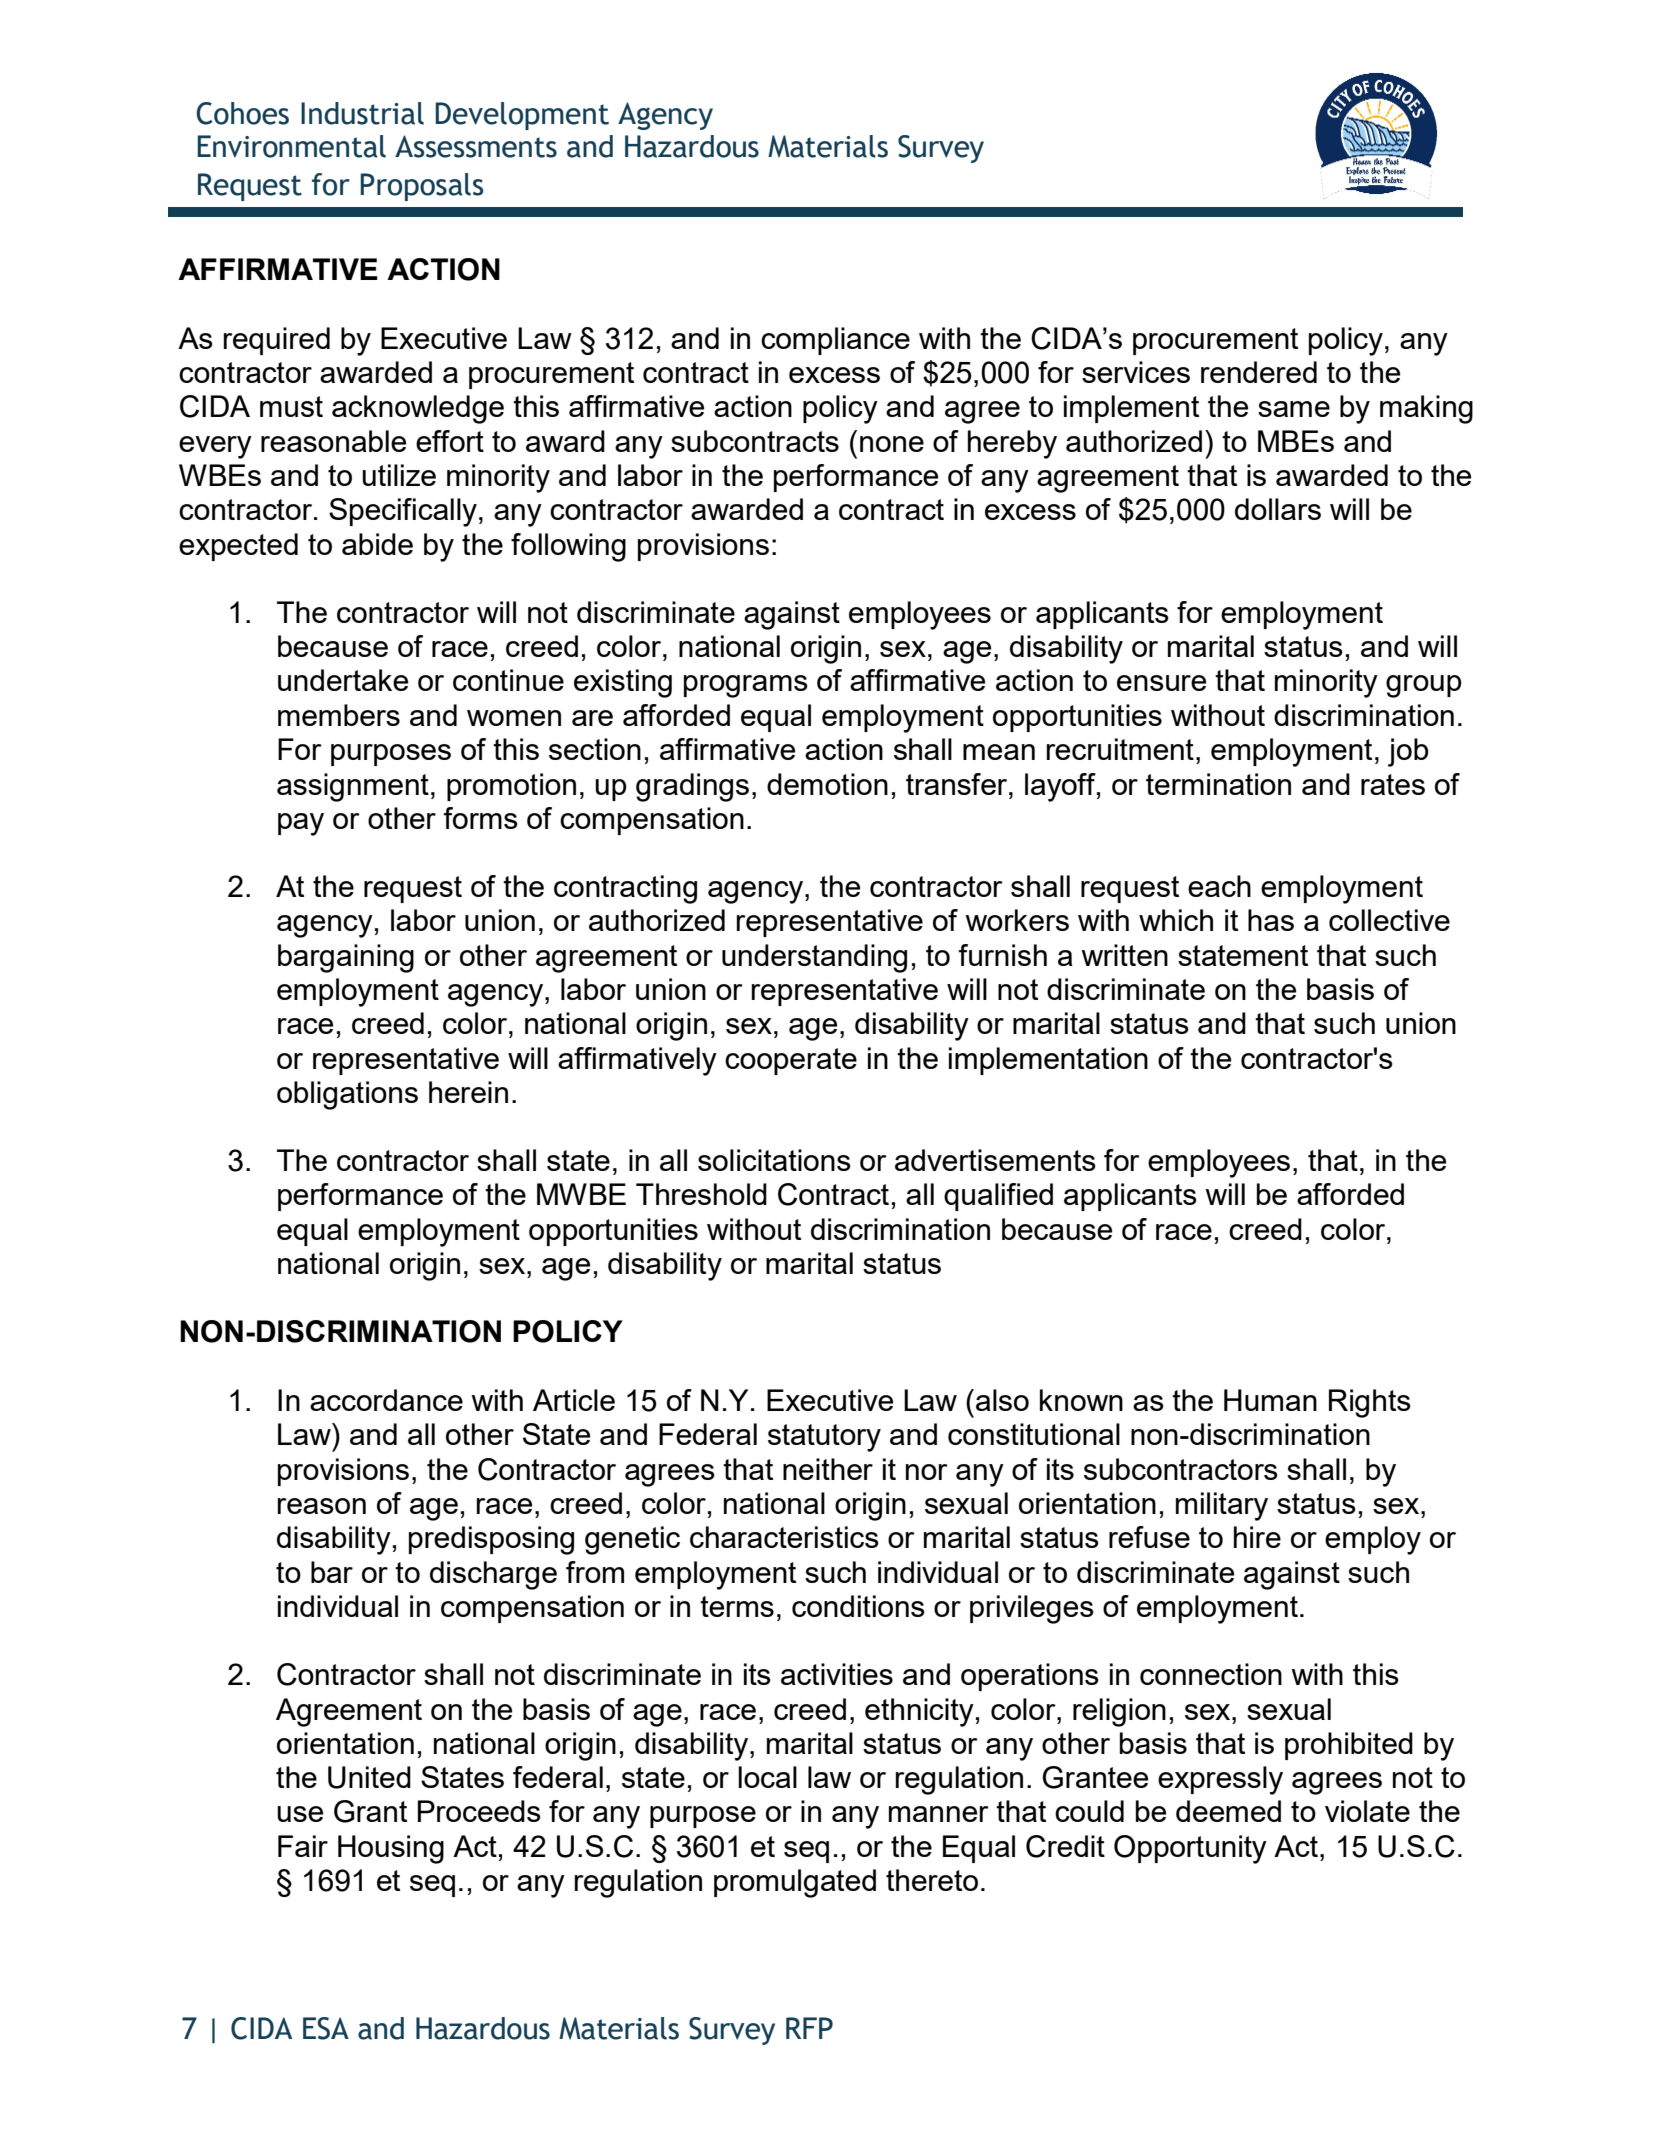  What do you see at coordinates (835, 341) in the page?
I see `compliance` at bounding box center [835, 341].
